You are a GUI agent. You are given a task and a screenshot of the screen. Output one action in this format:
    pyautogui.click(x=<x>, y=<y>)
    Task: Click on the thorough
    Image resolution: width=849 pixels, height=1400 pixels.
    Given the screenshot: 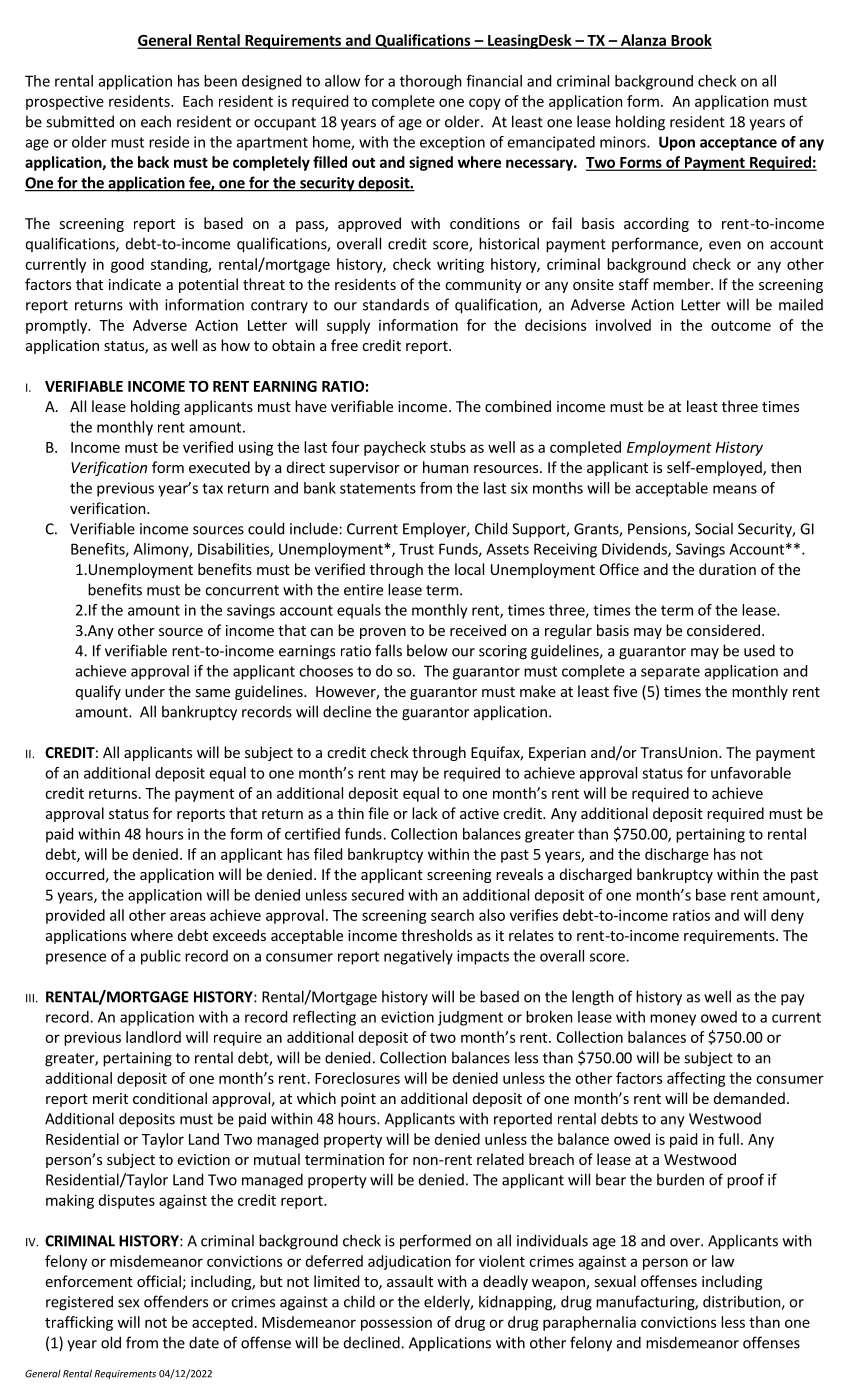 What is the action you would take?
    pyautogui.click(x=431, y=82)
